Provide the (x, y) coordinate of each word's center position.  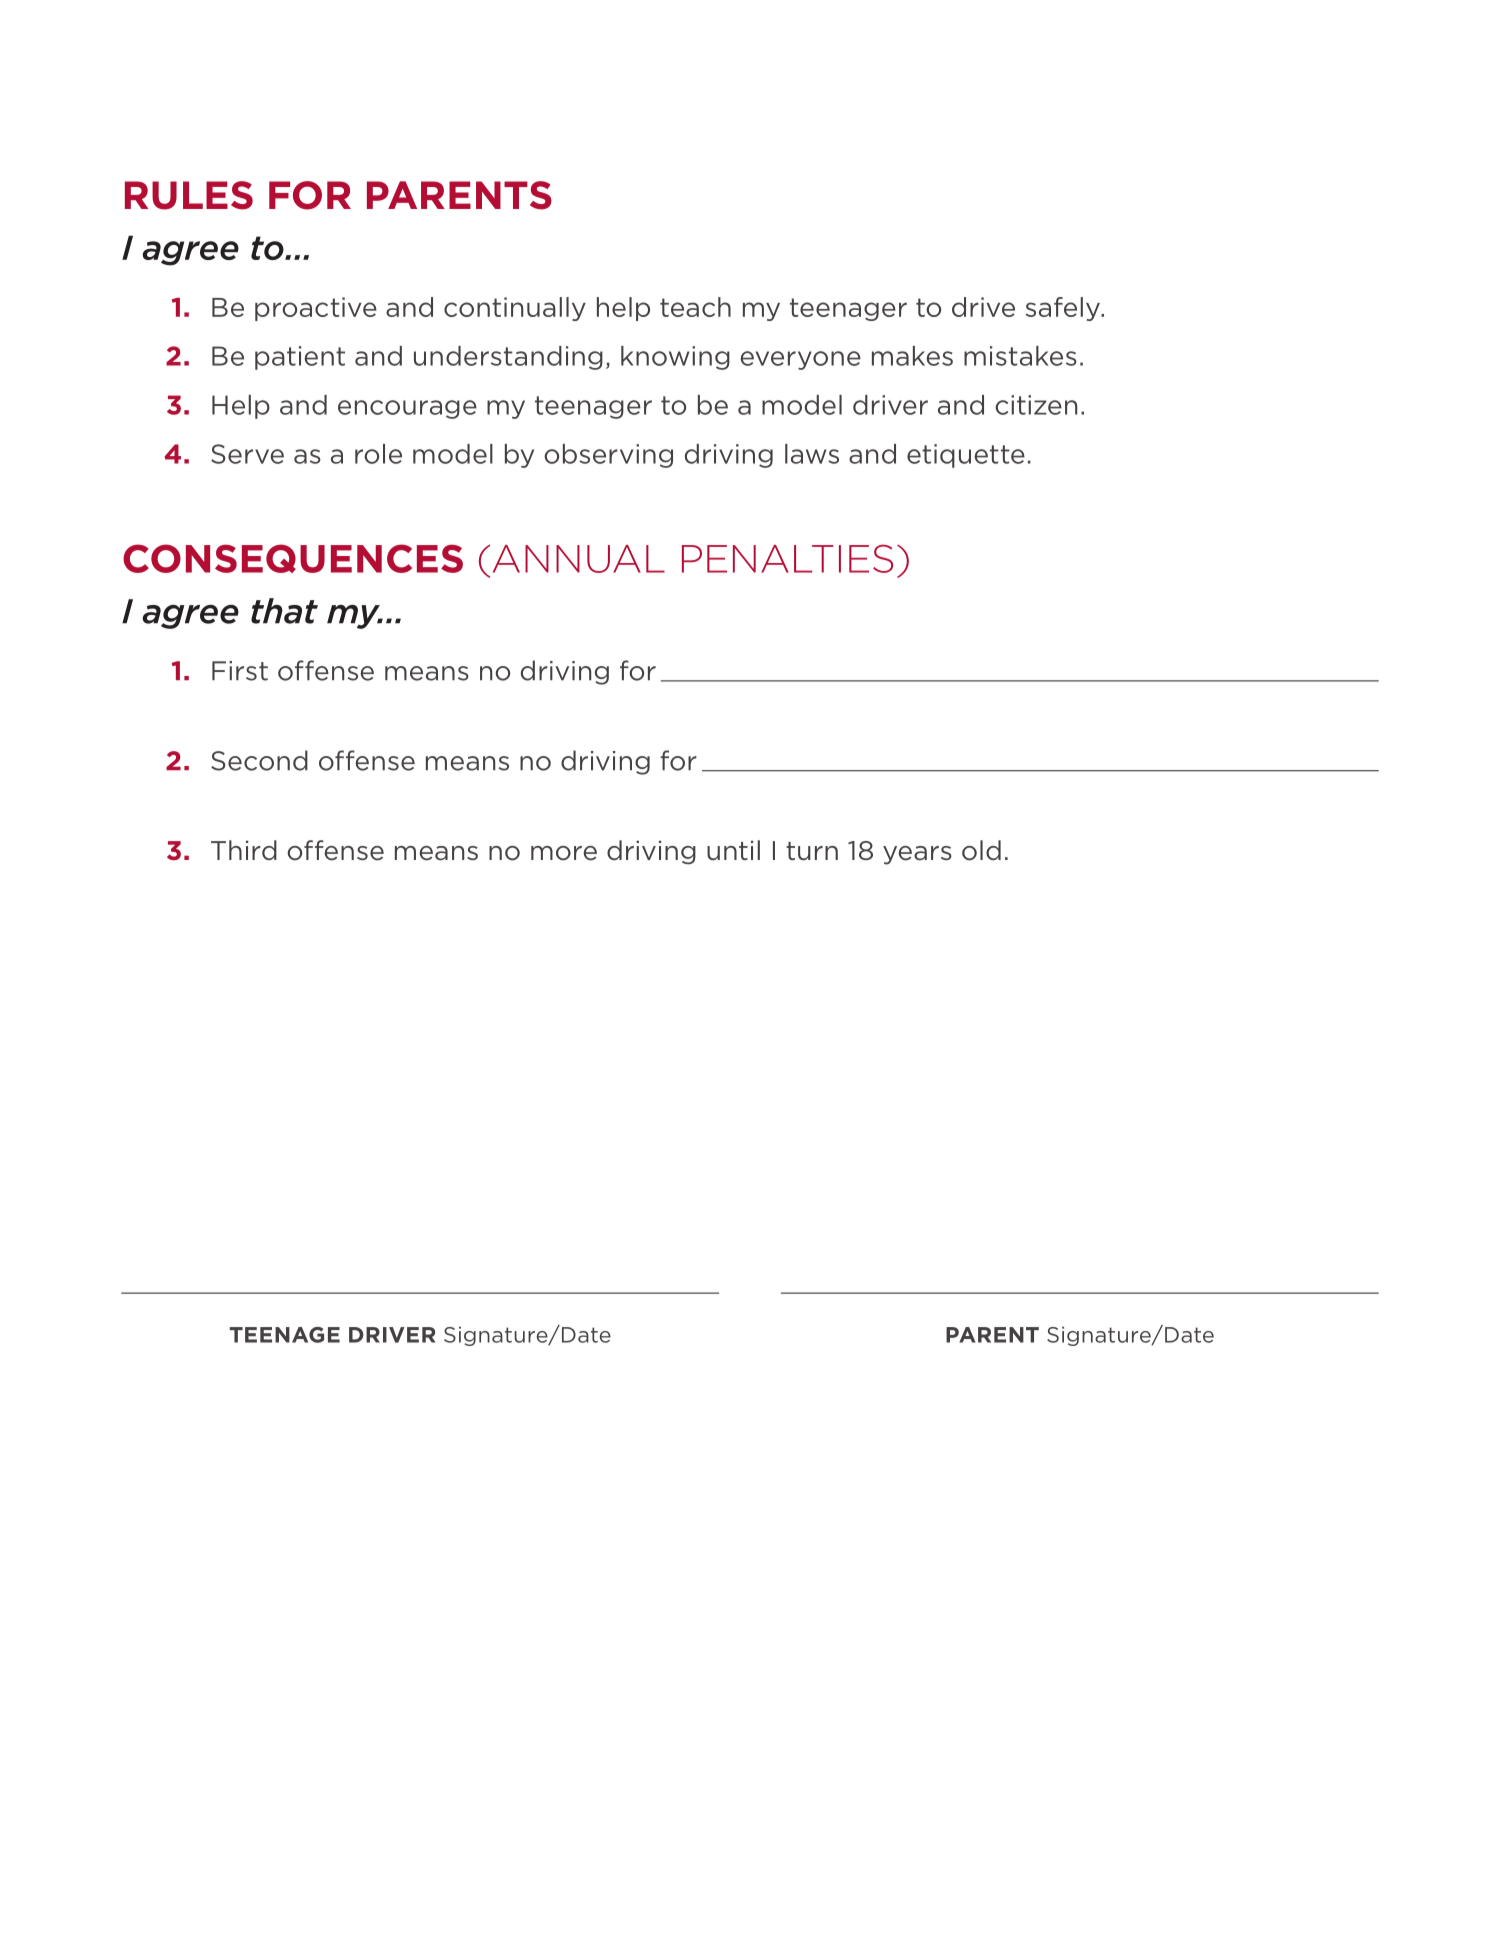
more (564, 853)
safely (1063, 309)
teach (695, 307)
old (981, 850)
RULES (189, 195)
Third (244, 850)
